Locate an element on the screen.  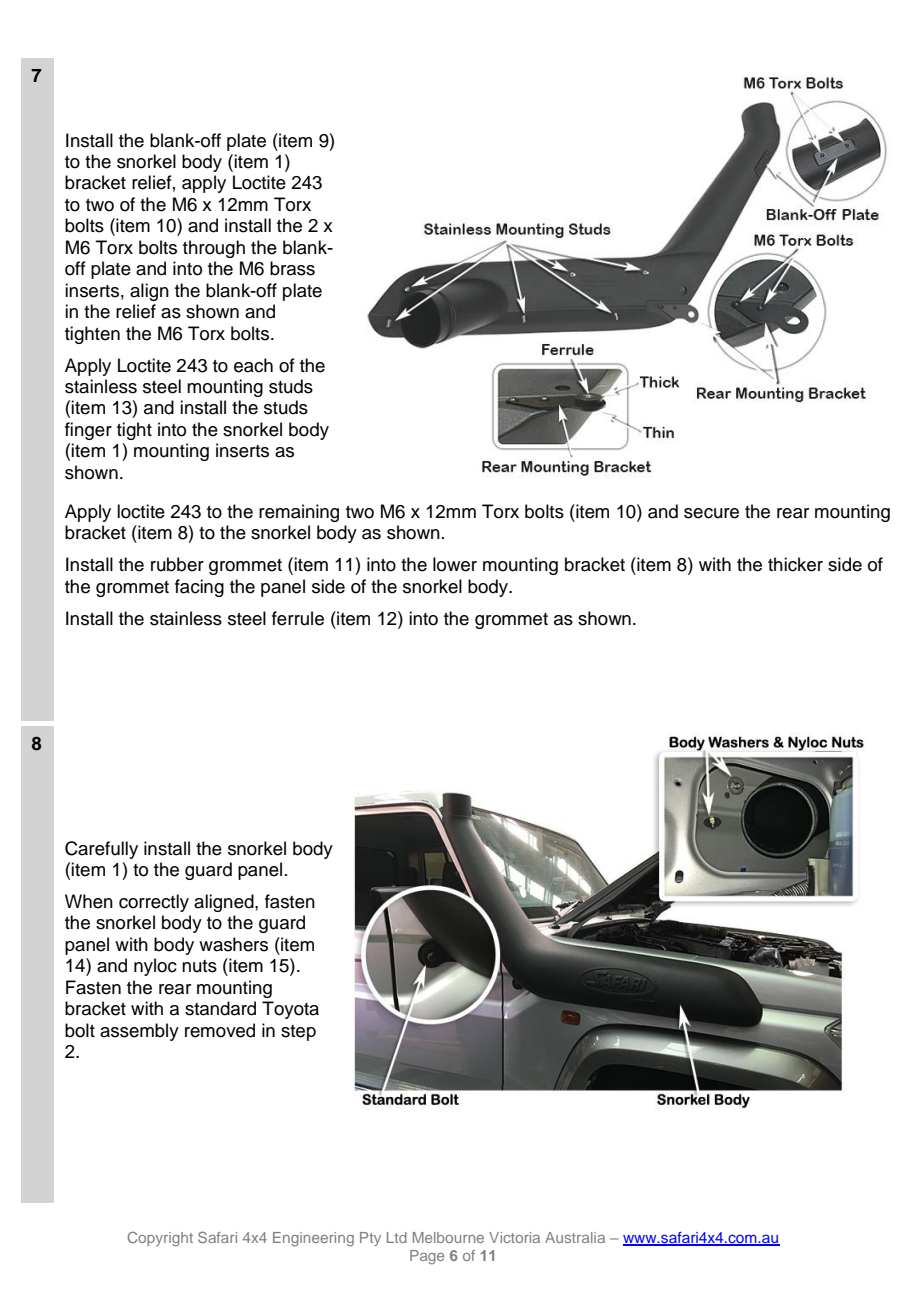
Toyota is located at coordinates (290, 1010).
